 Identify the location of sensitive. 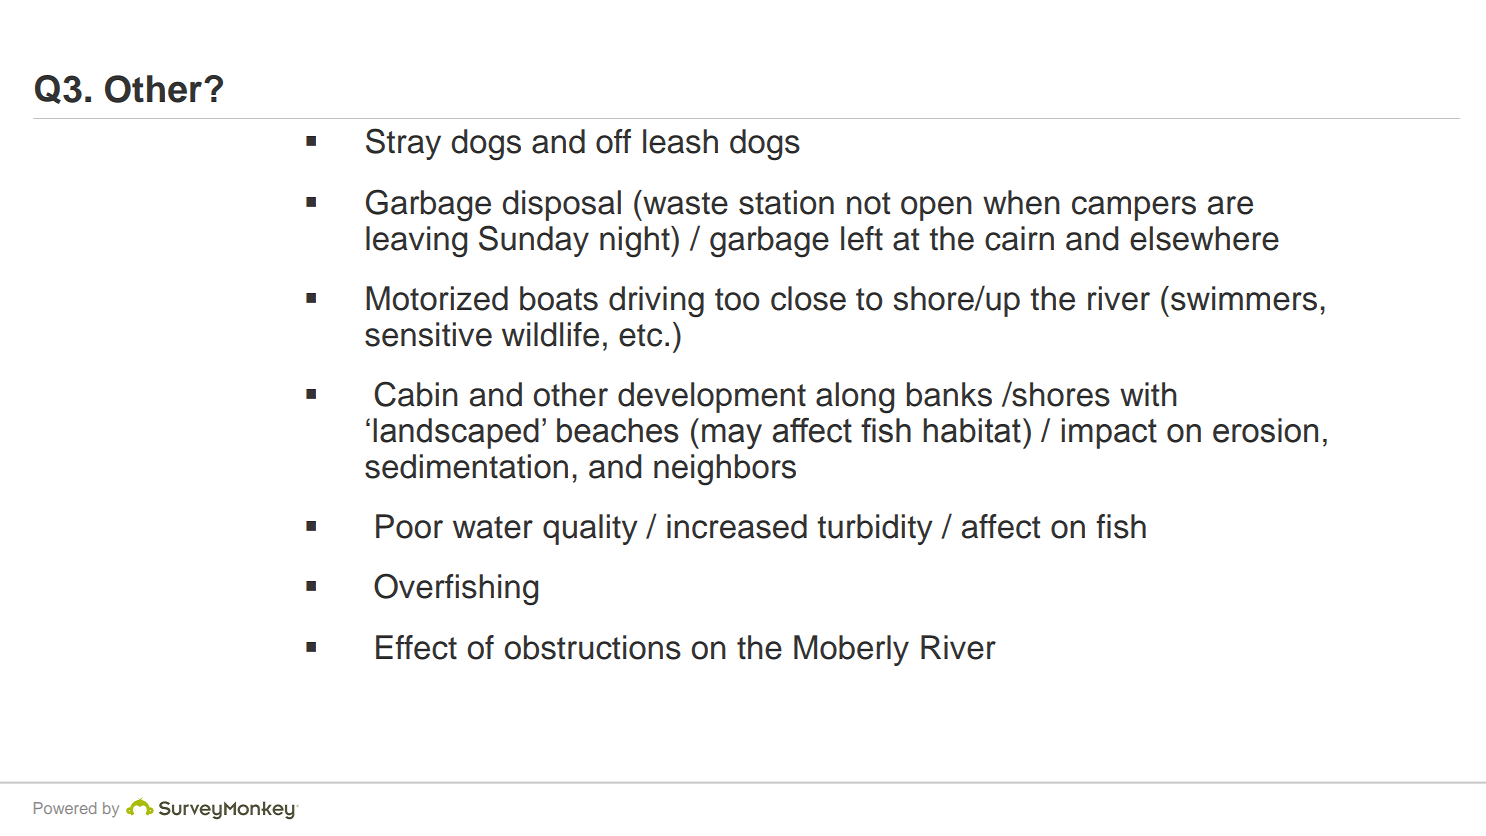
(428, 334).
